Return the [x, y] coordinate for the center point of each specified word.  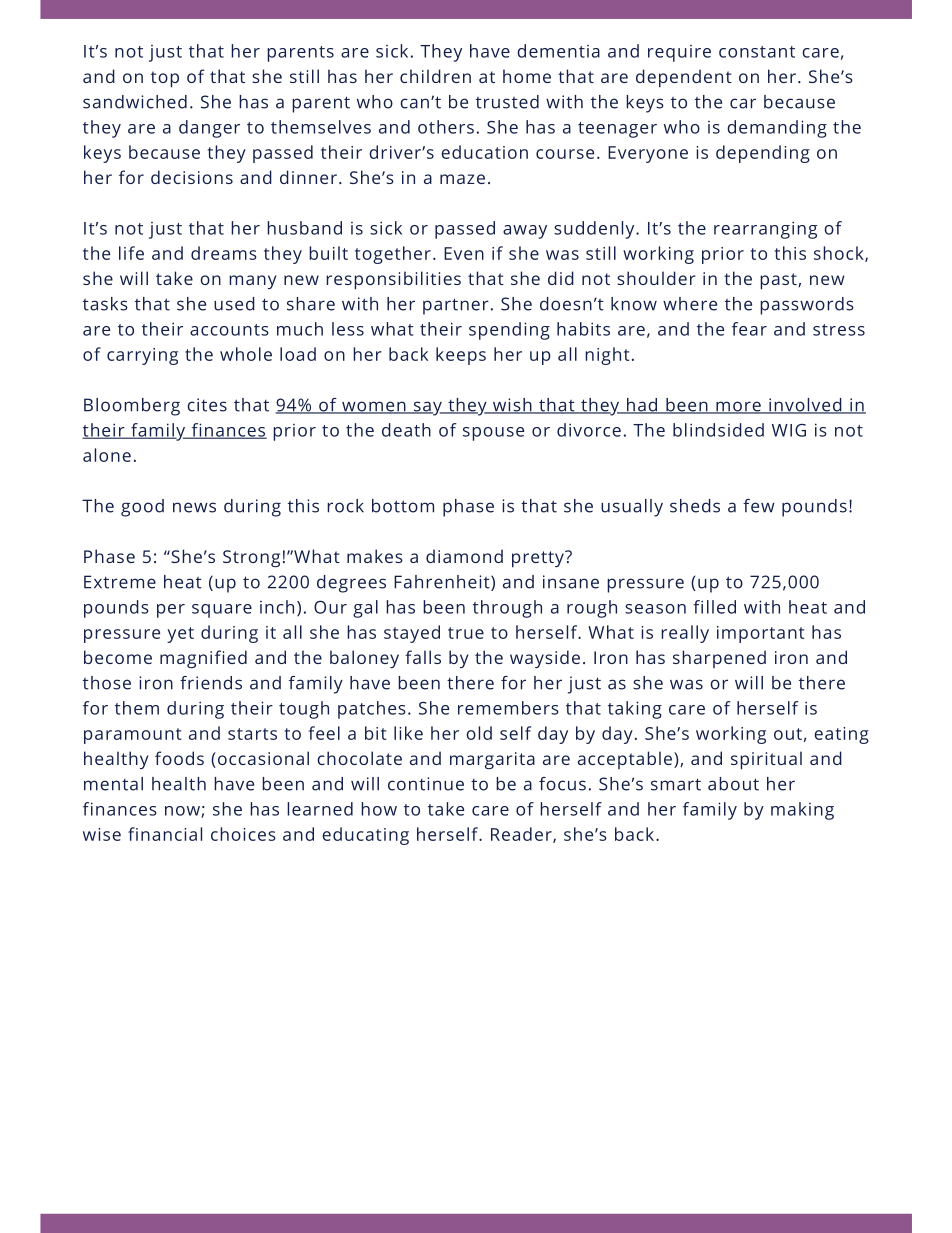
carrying [142, 356]
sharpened [719, 659]
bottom [403, 506]
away [525, 232]
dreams [224, 253]
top [165, 79]
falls [423, 657]
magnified [203, 659]
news [194, 507]
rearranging [765, 230]
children [435, 76]
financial [165, 834]
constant [757, 52]
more [738, 407]
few [759, 506]
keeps [461, 356]
